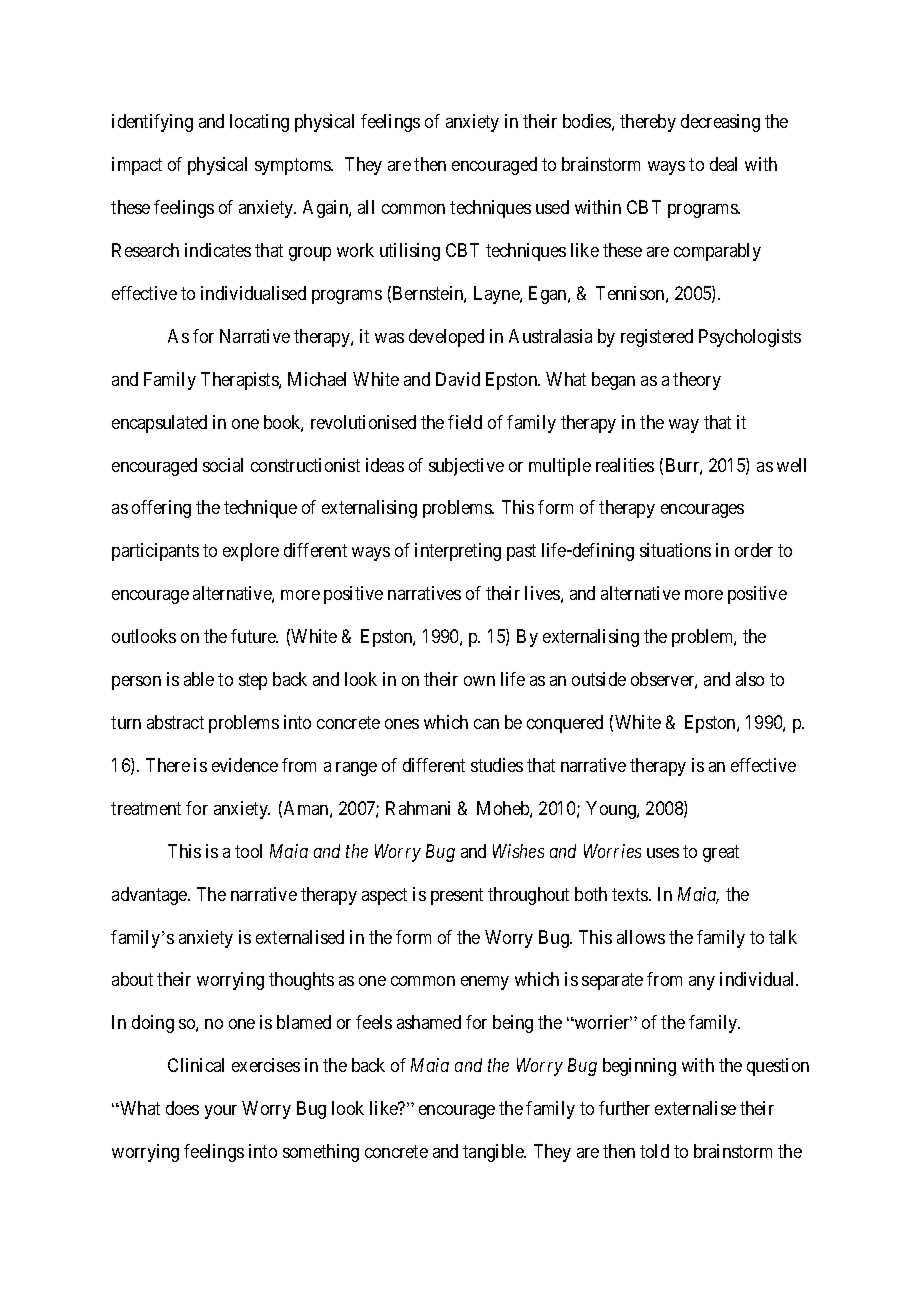  Describe the element at coordinates (723, 164) in the page. I see `deal` at that location.
